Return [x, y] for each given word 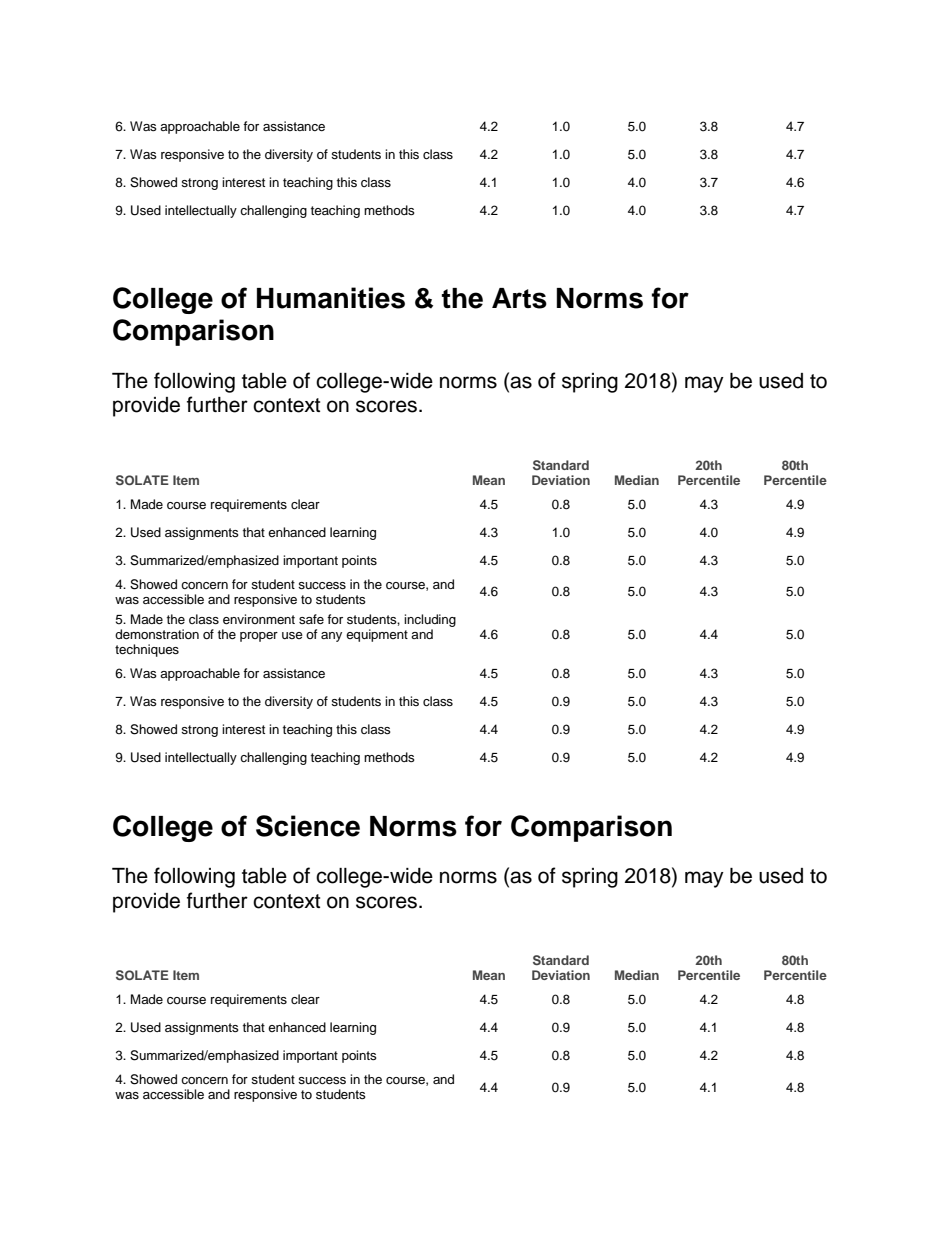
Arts [519, 298]
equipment [377, 635]
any [331, 637]
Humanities [331, 298]
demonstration [157, 634]
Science [308, 826]
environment [259, 619]
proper [259, 637]
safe [311, 619]
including [430, 620]
